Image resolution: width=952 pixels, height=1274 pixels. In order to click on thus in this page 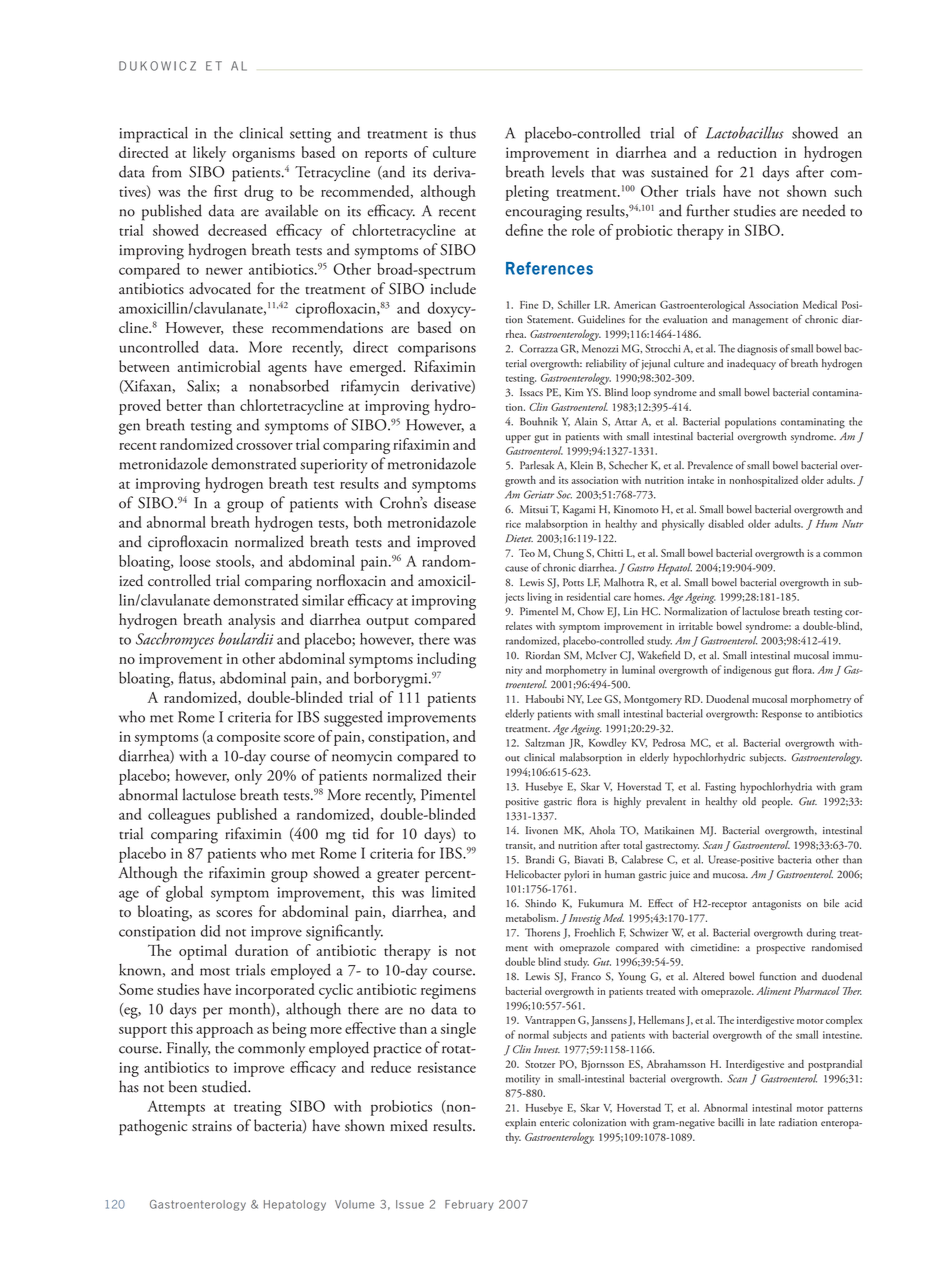, I will do `click(463, 132)`.
